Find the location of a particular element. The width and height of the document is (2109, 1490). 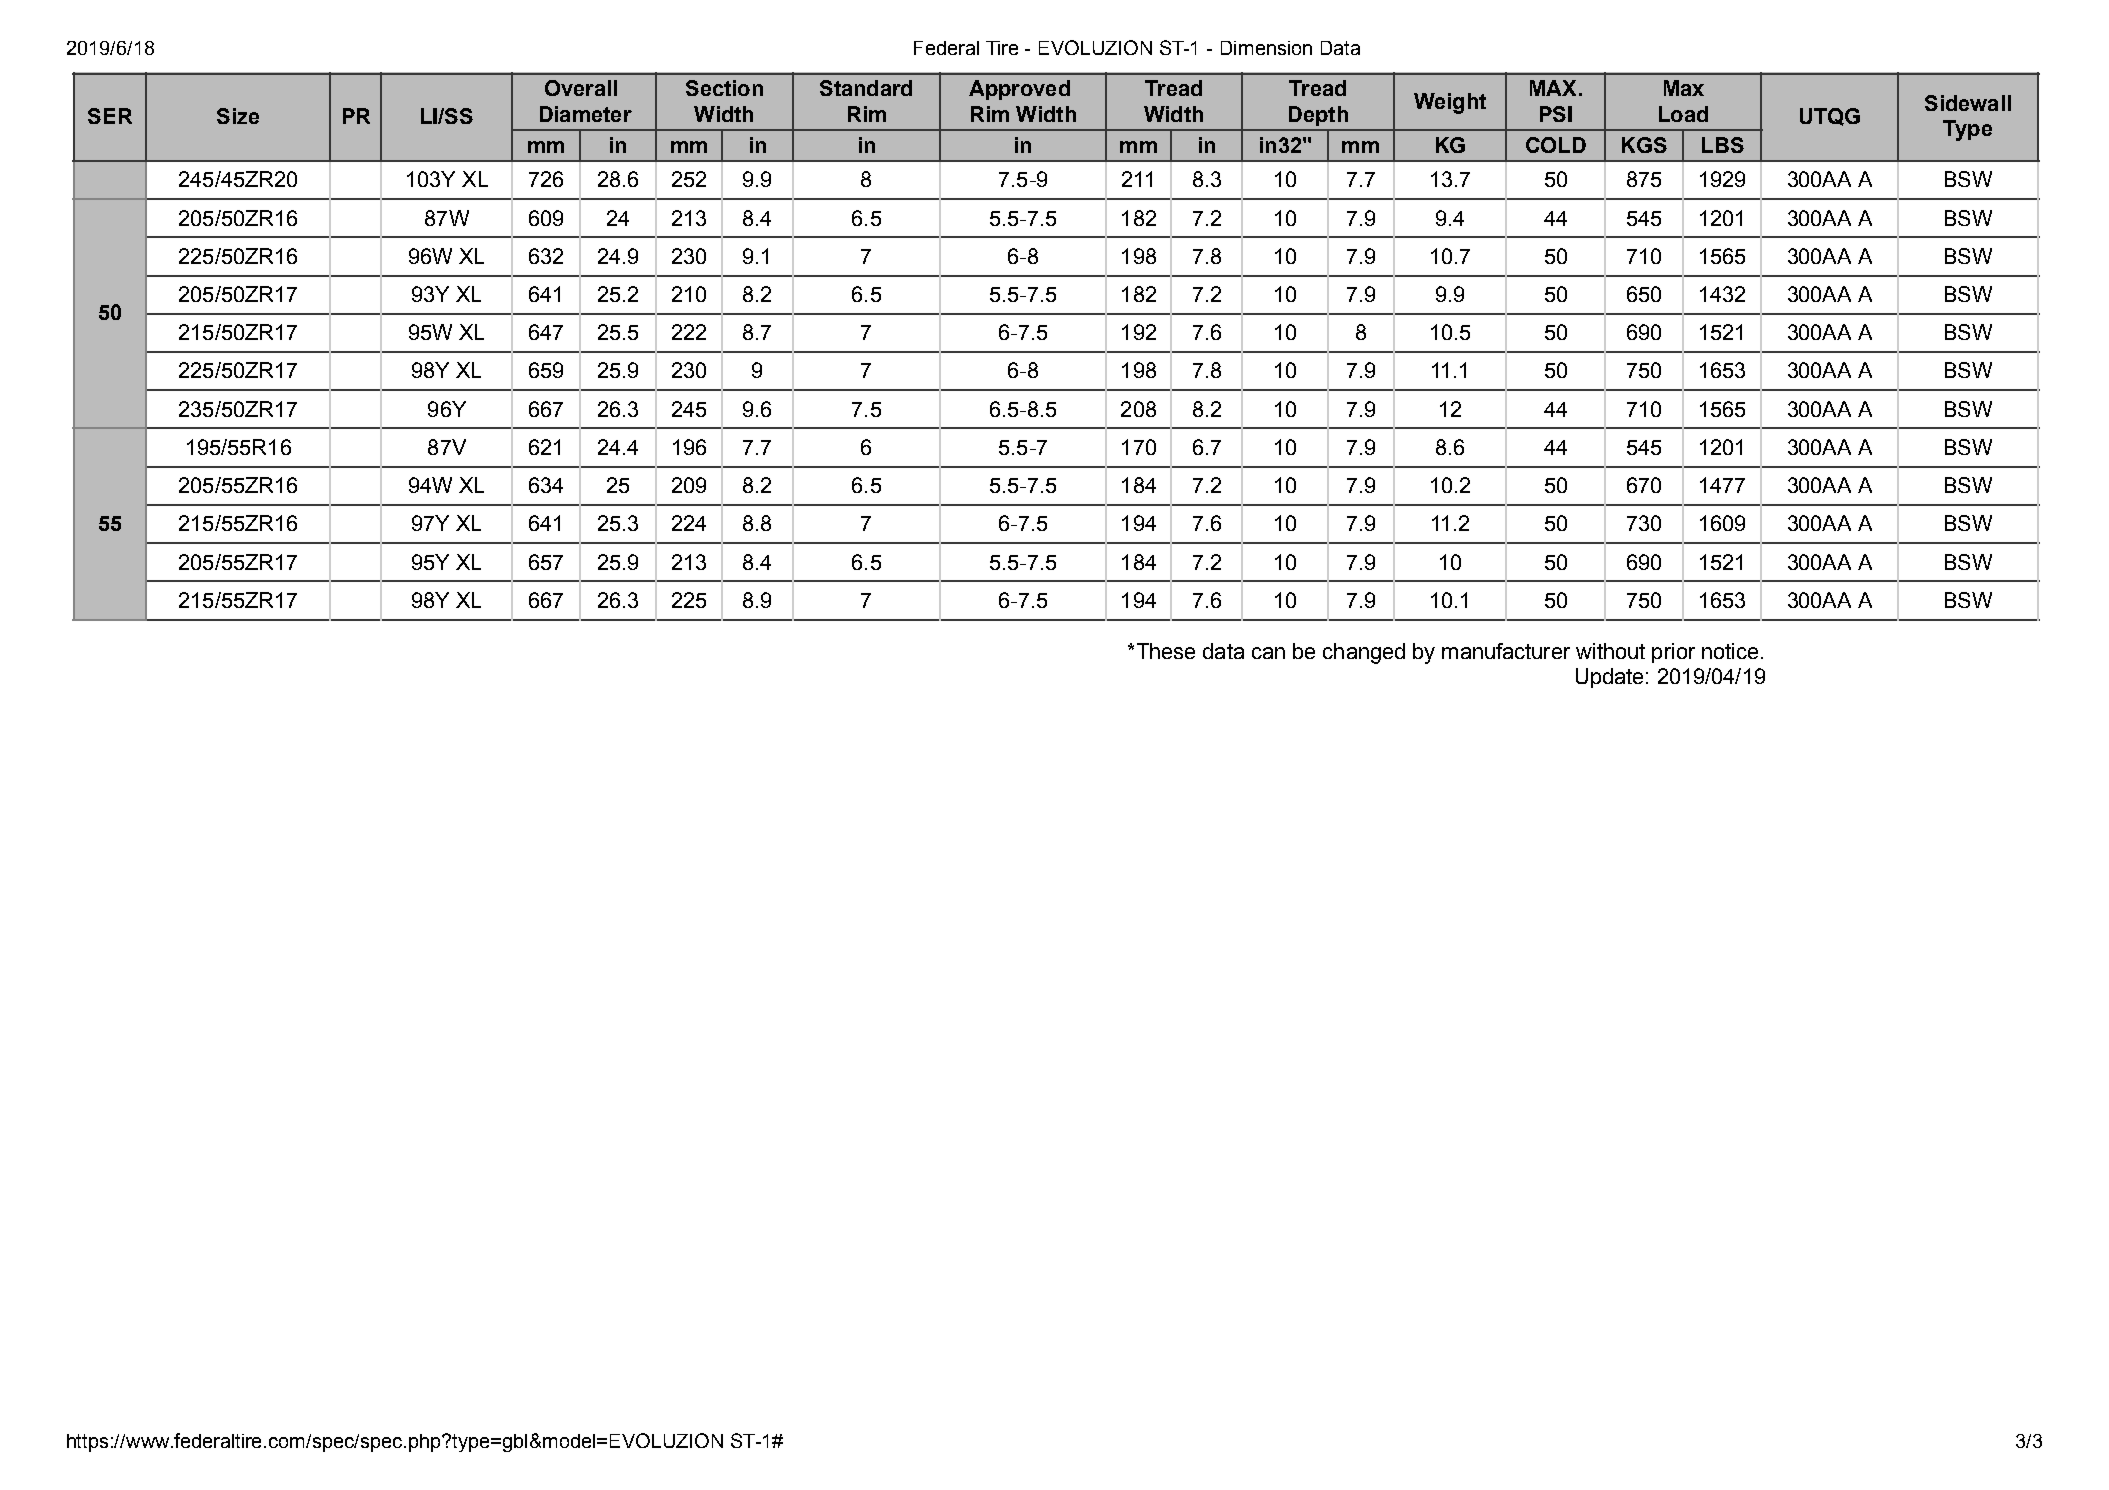

notice is located at coordinates (1730, 651).
